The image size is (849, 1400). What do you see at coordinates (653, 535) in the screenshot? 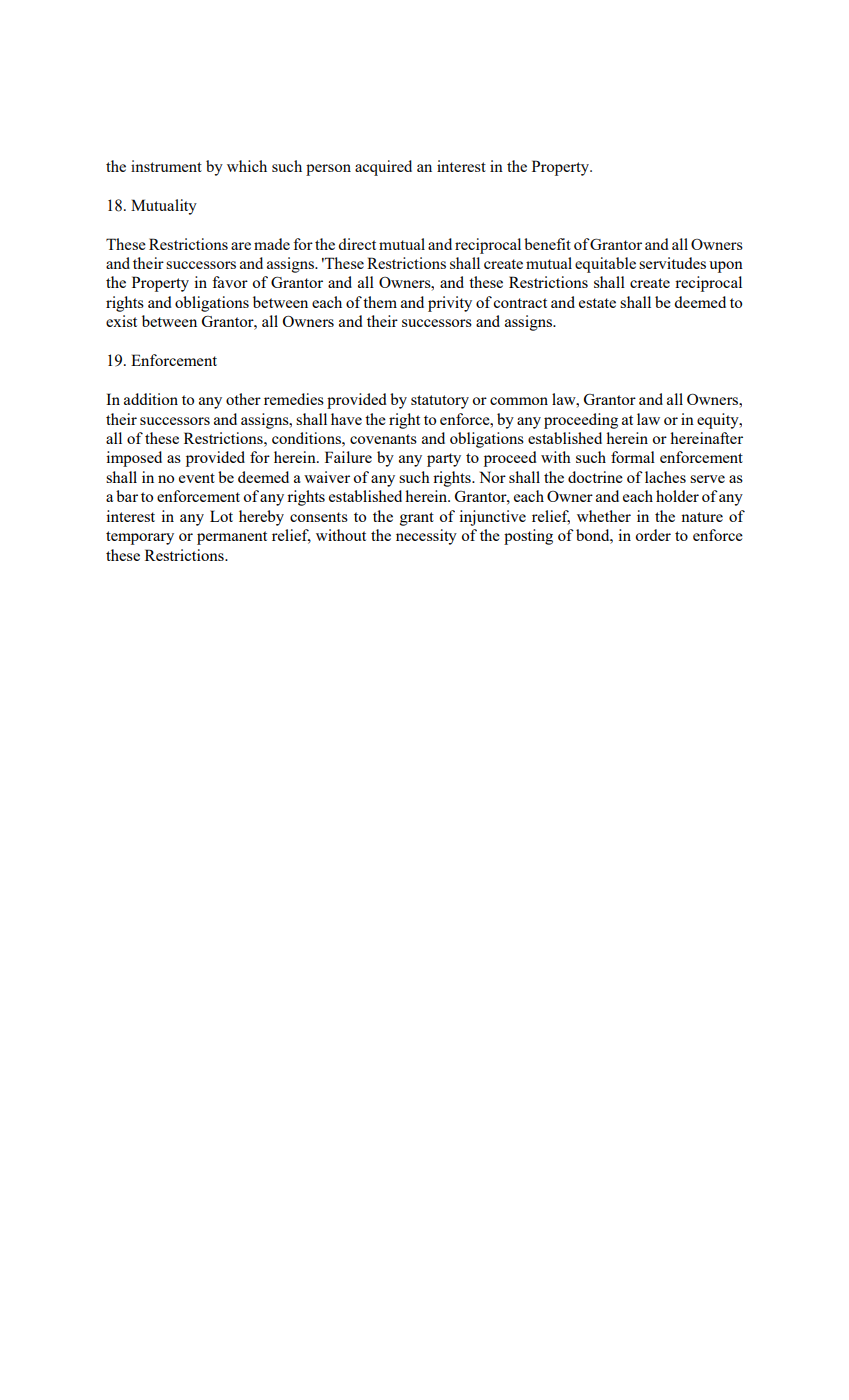
I see `order` at bounding box center [653, 535].
